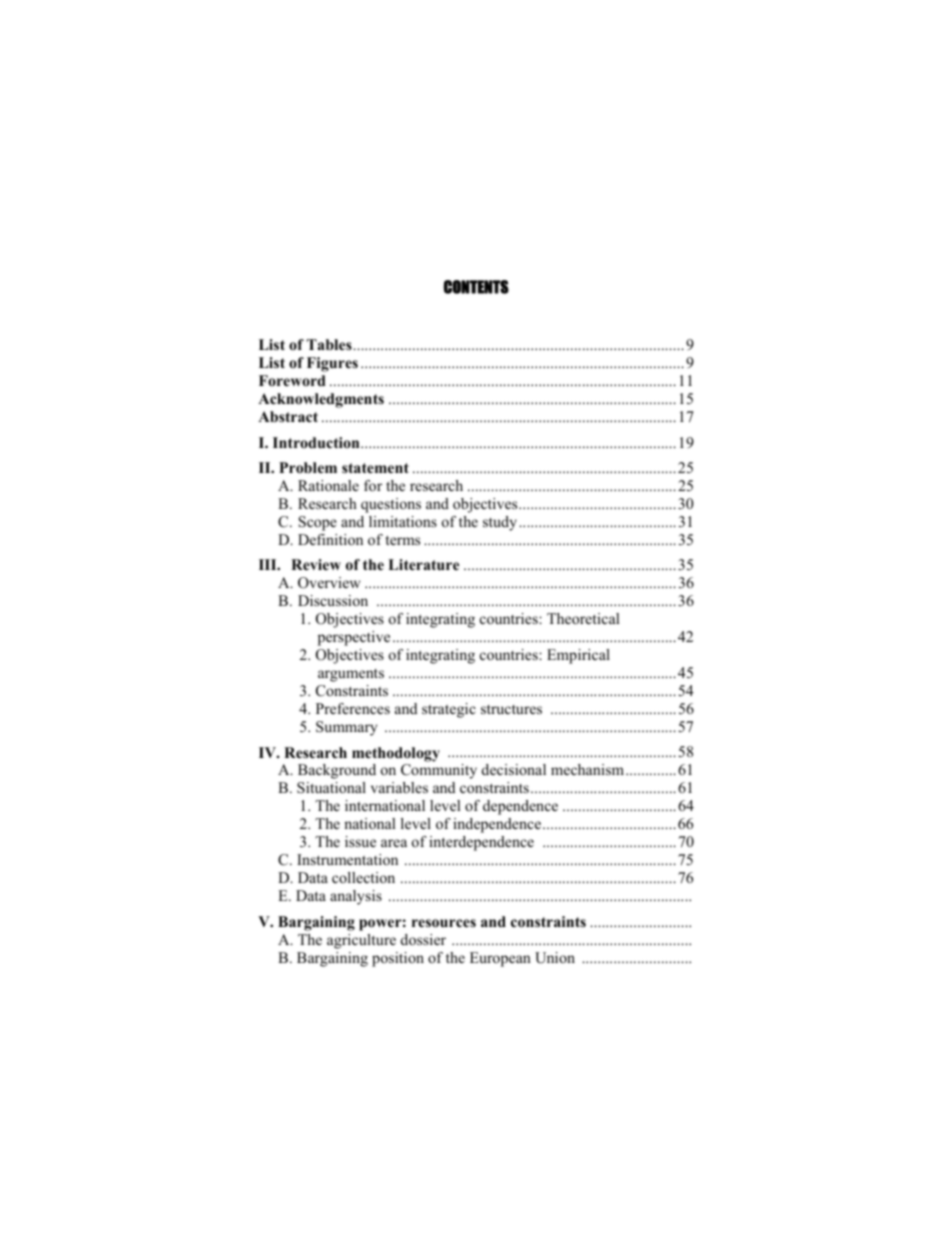 Image resolution: width=952 pixels, height=1233 pixels. What do you see at coordinates (375, 468) in the page?
I see `statement` at bounding box center [375, 468].
